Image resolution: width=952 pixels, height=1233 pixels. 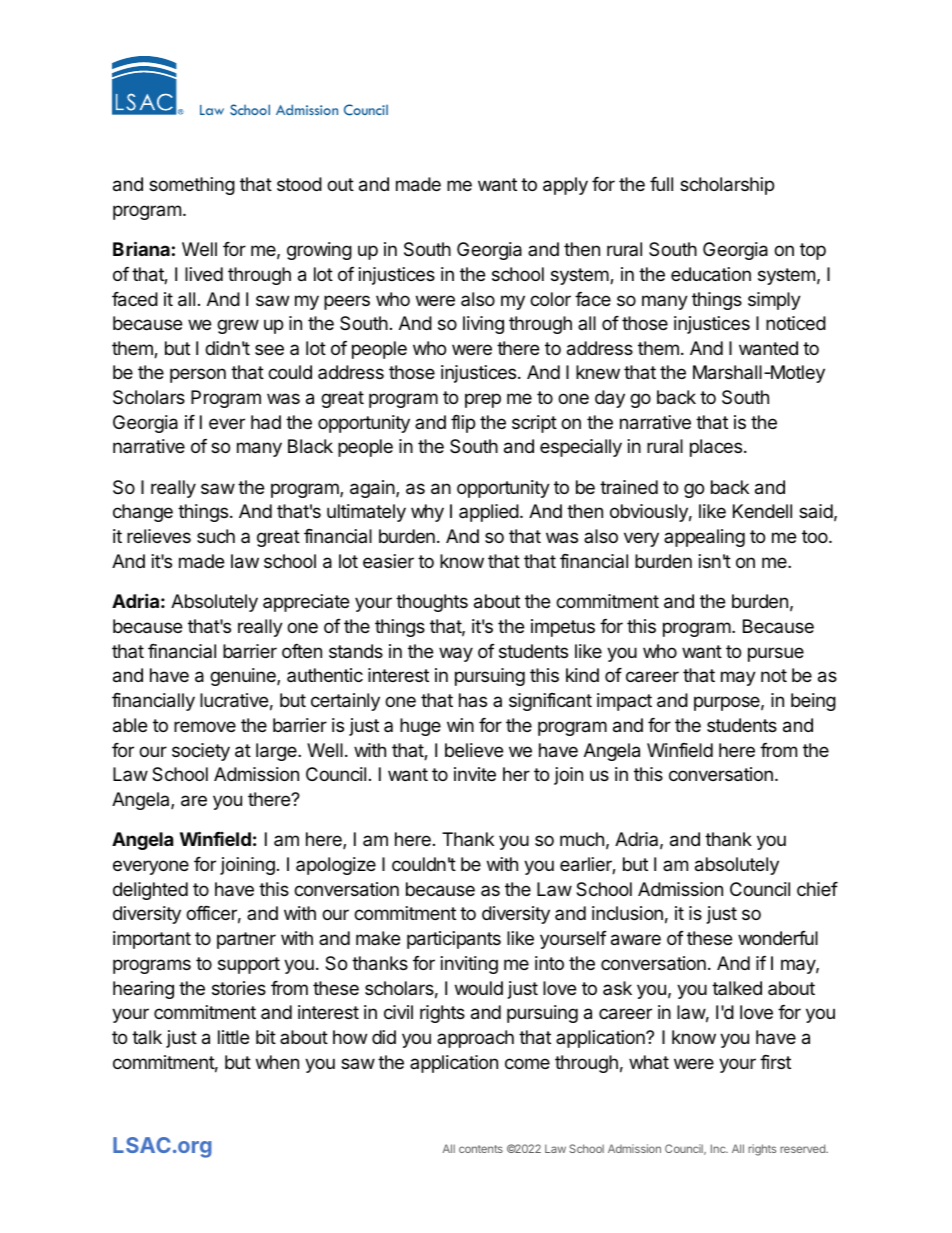 What do you see at coordinates (266, 422) in the image?
I see `had` at bounding box center [266, 422].
